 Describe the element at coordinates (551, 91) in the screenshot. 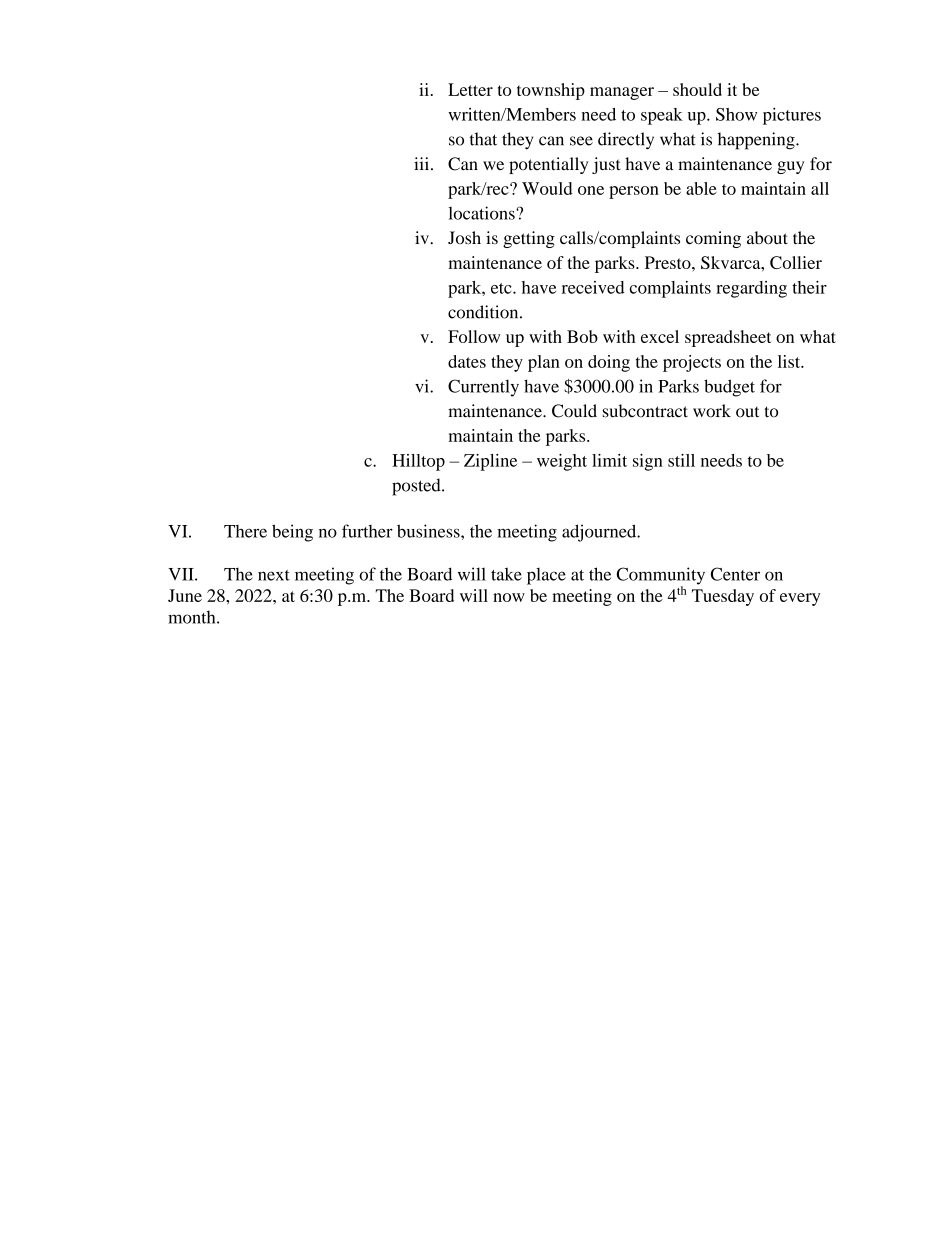

I see `township` at that location.
